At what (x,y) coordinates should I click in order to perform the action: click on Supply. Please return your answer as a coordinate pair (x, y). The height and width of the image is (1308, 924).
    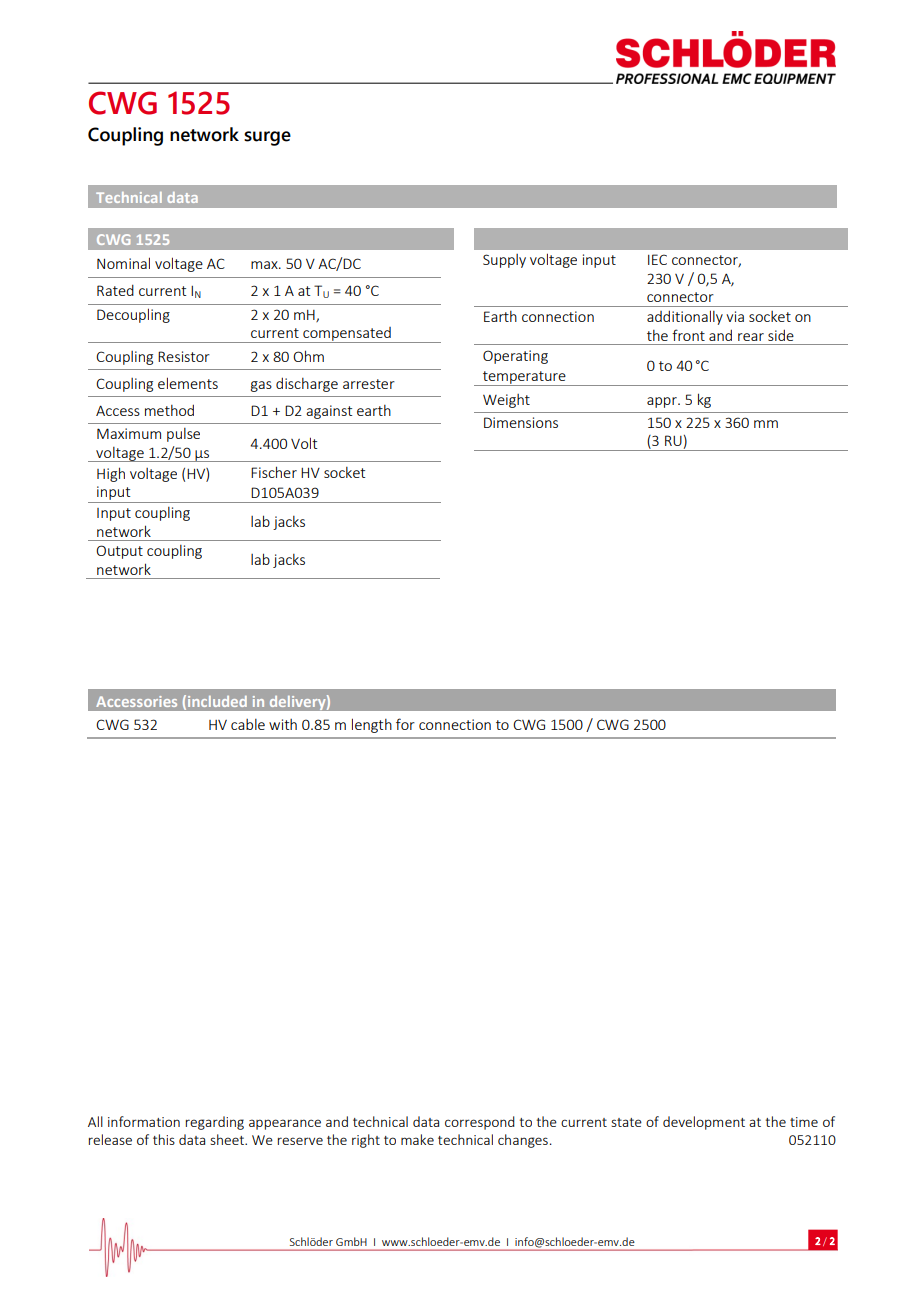
    Looking at the image, I should click on (504, 261).
